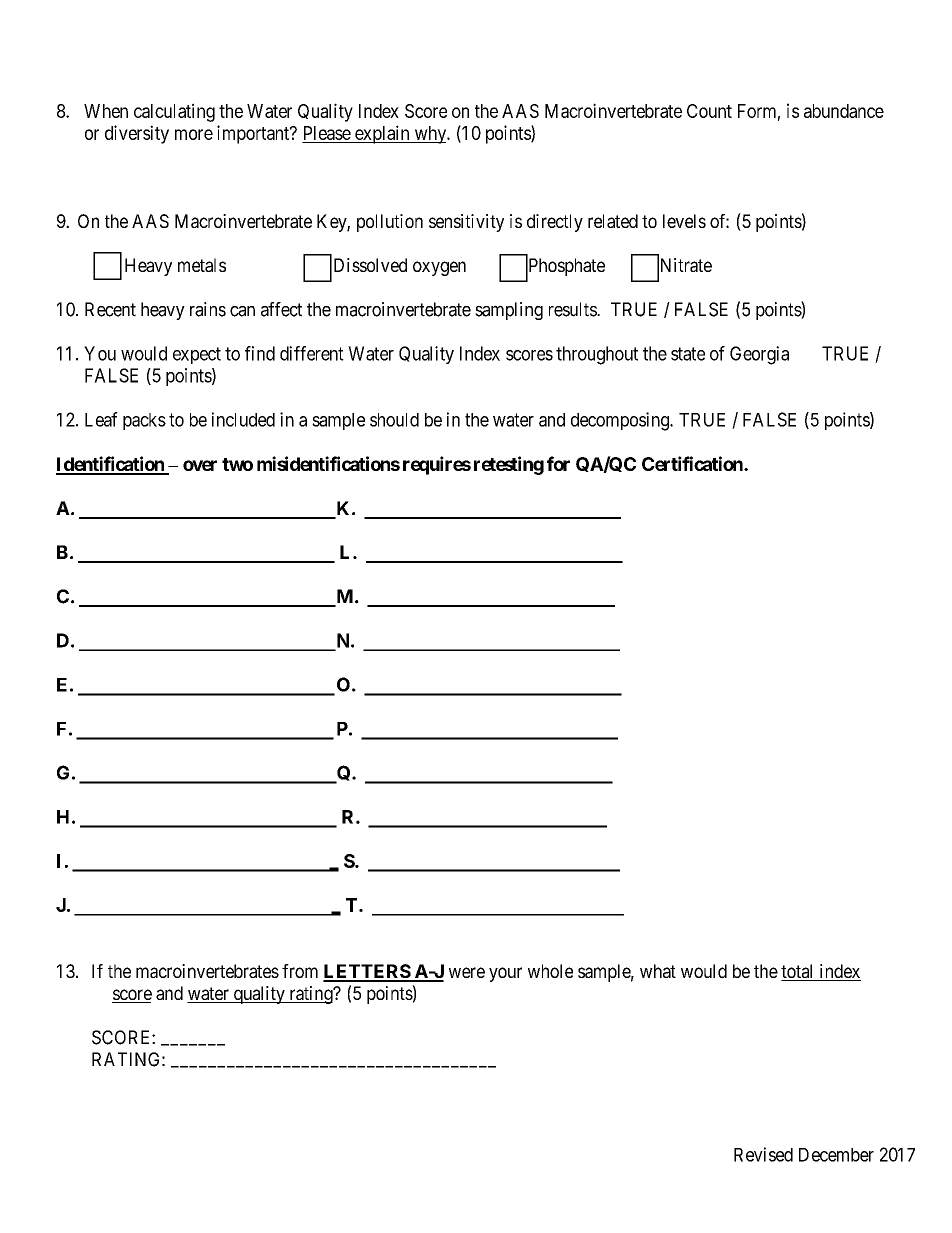  I want to click on from, so click(300, 971).
